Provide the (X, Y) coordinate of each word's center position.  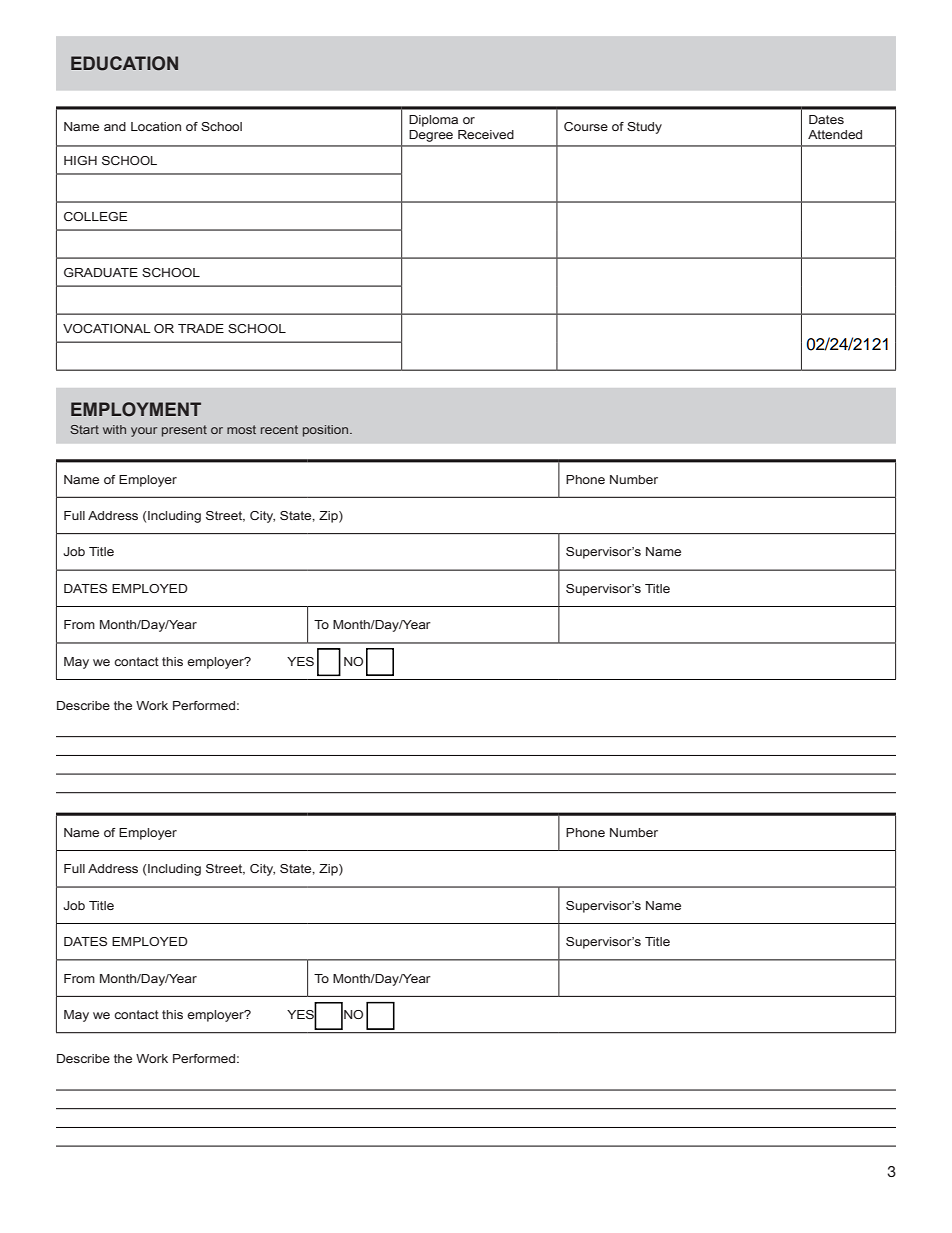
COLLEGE (95, 216)
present (184, 431)
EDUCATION (124, 63)
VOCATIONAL (107, 328)
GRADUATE (101, 272)
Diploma (433, 121)
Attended (835, 134)
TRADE (201, 328)
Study (644, 128)
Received (486, 134)
